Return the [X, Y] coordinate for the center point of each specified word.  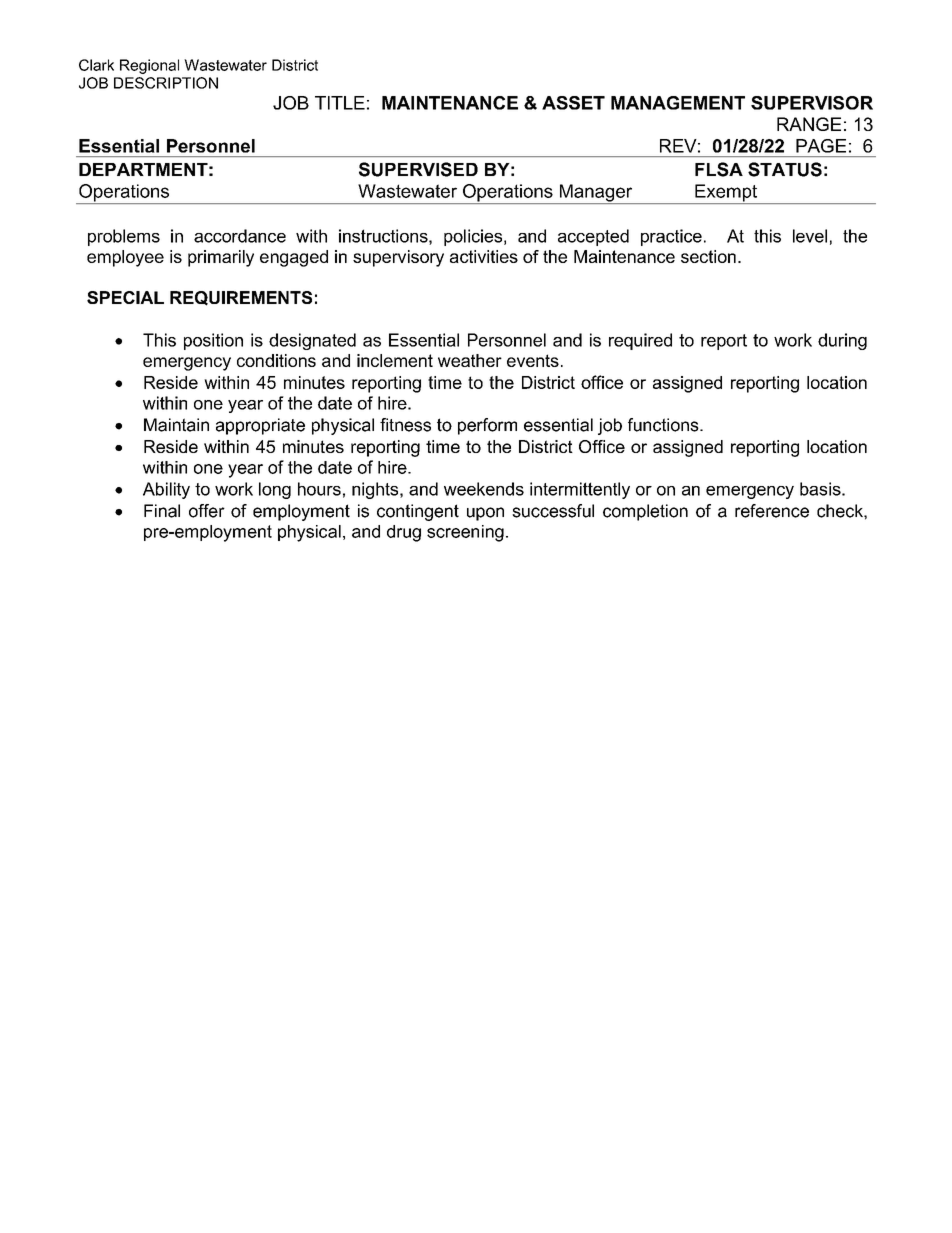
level [810, 236]
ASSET [573, 103]
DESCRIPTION [166, 83]
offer [207, 511]
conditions [276, 360]
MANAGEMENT [678, 103]
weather [470, 360]
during [842, 341]
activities [484, 256]
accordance [240, 236]
